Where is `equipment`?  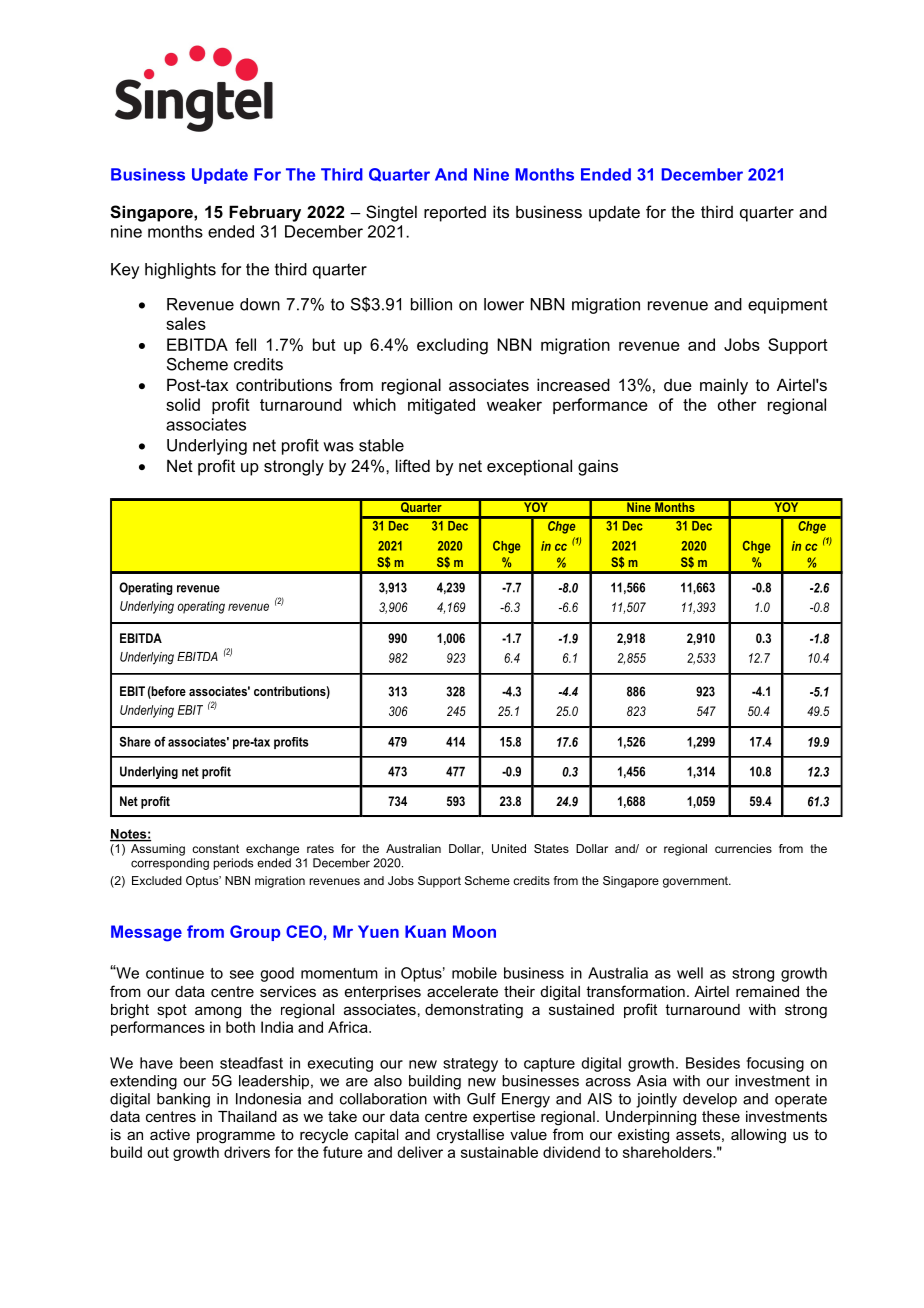 equipment is located at coordinates (788, 306).
